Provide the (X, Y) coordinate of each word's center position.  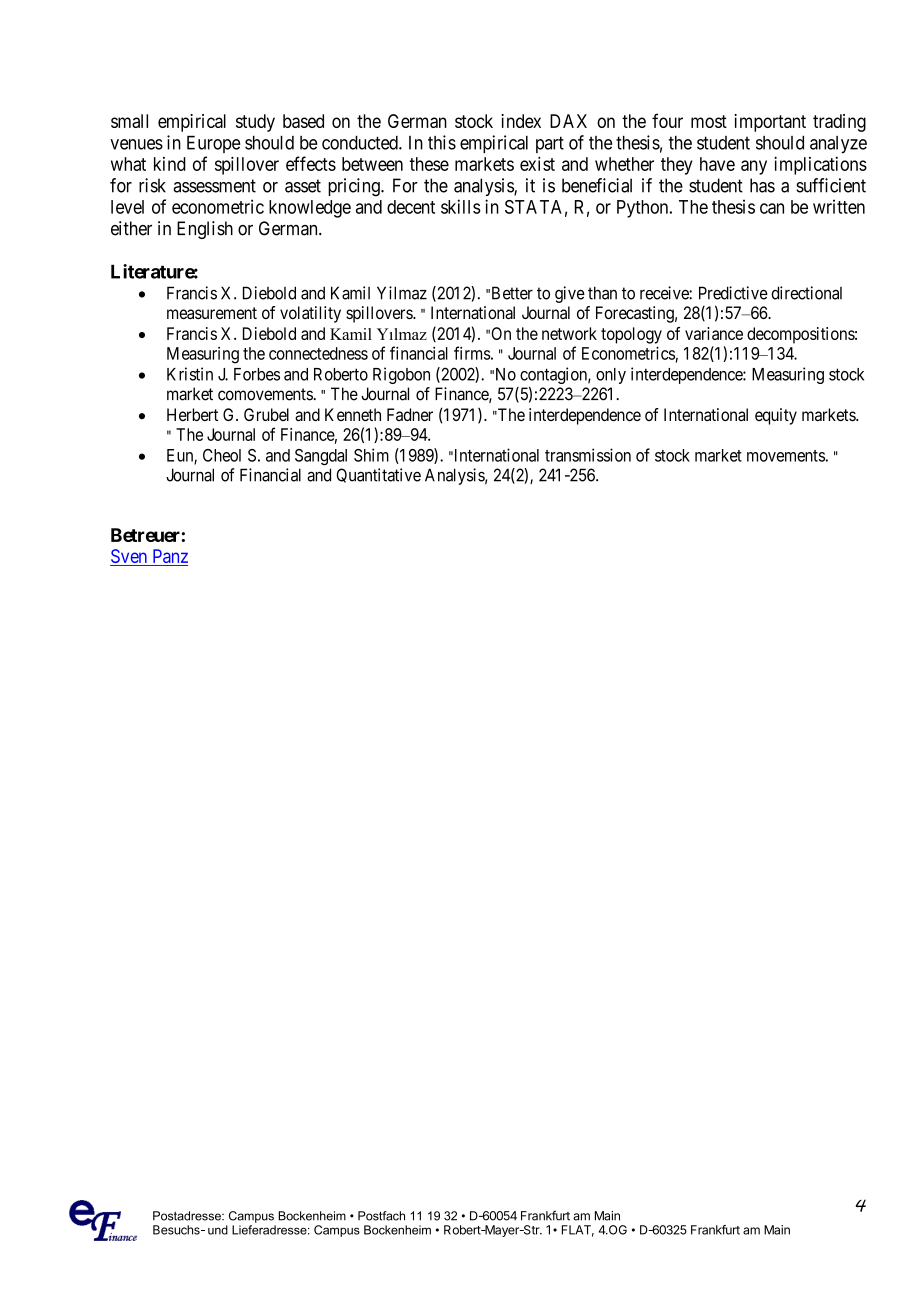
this (442, 142)
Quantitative (379, 475)
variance (714, 333)
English (205, 230)
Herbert (192, 414)
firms (472, 353)
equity (776, 416)
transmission (588, 455)
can (772, 208)
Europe (213, 144)
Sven (130, 557)
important (770, 123)
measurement (212, 313)
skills (461, 206)
